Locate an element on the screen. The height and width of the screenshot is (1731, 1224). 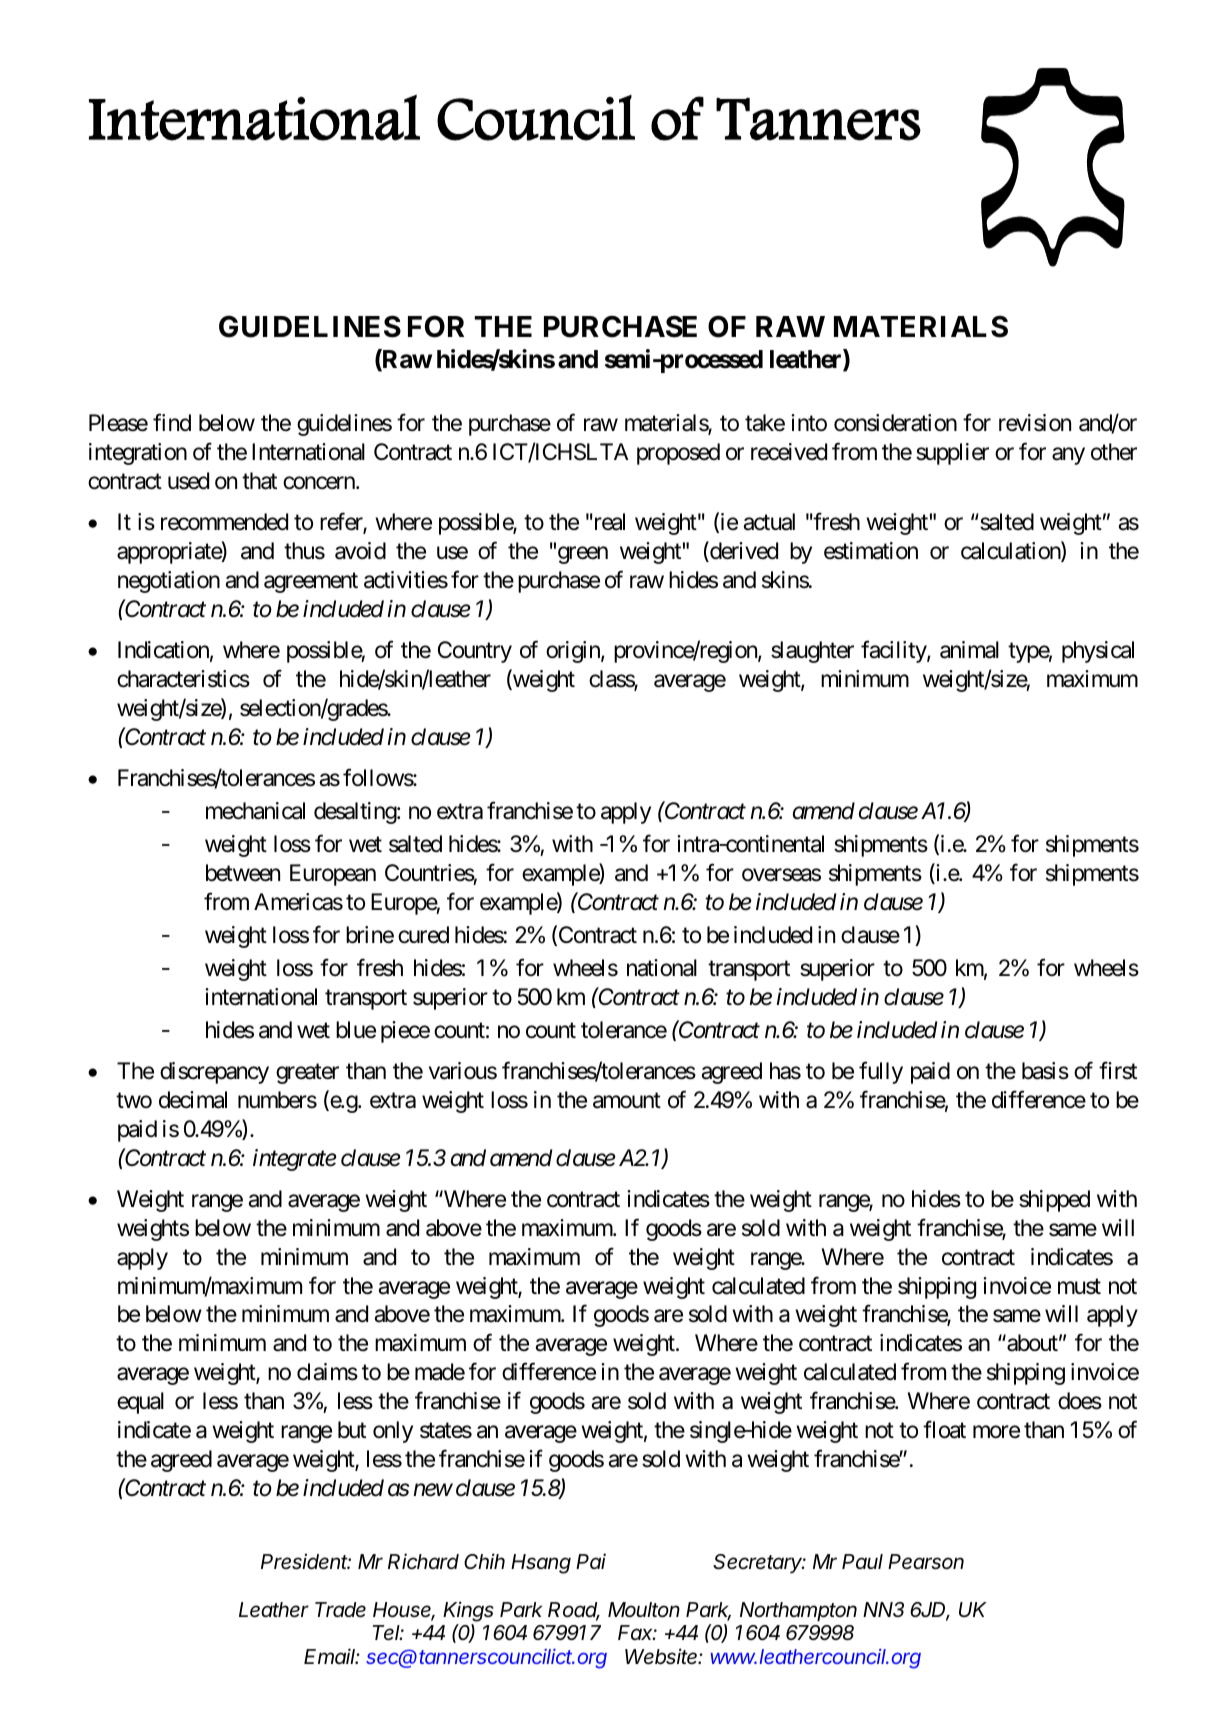
mechanical is located at coordinates (255, 811).
